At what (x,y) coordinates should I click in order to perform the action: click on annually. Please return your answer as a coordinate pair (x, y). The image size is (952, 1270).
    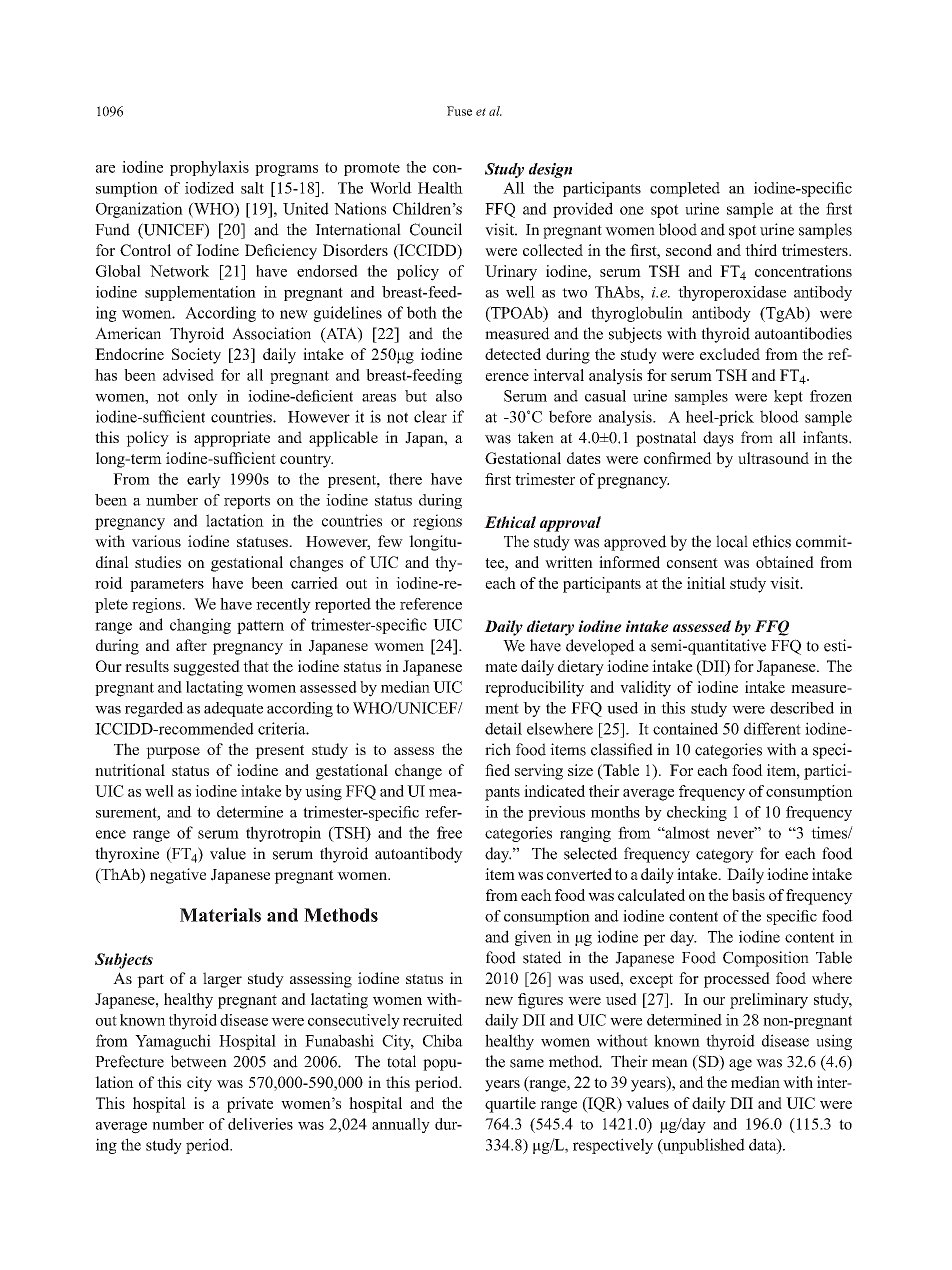
    Looking at the image, I should click on (401, 1125).
